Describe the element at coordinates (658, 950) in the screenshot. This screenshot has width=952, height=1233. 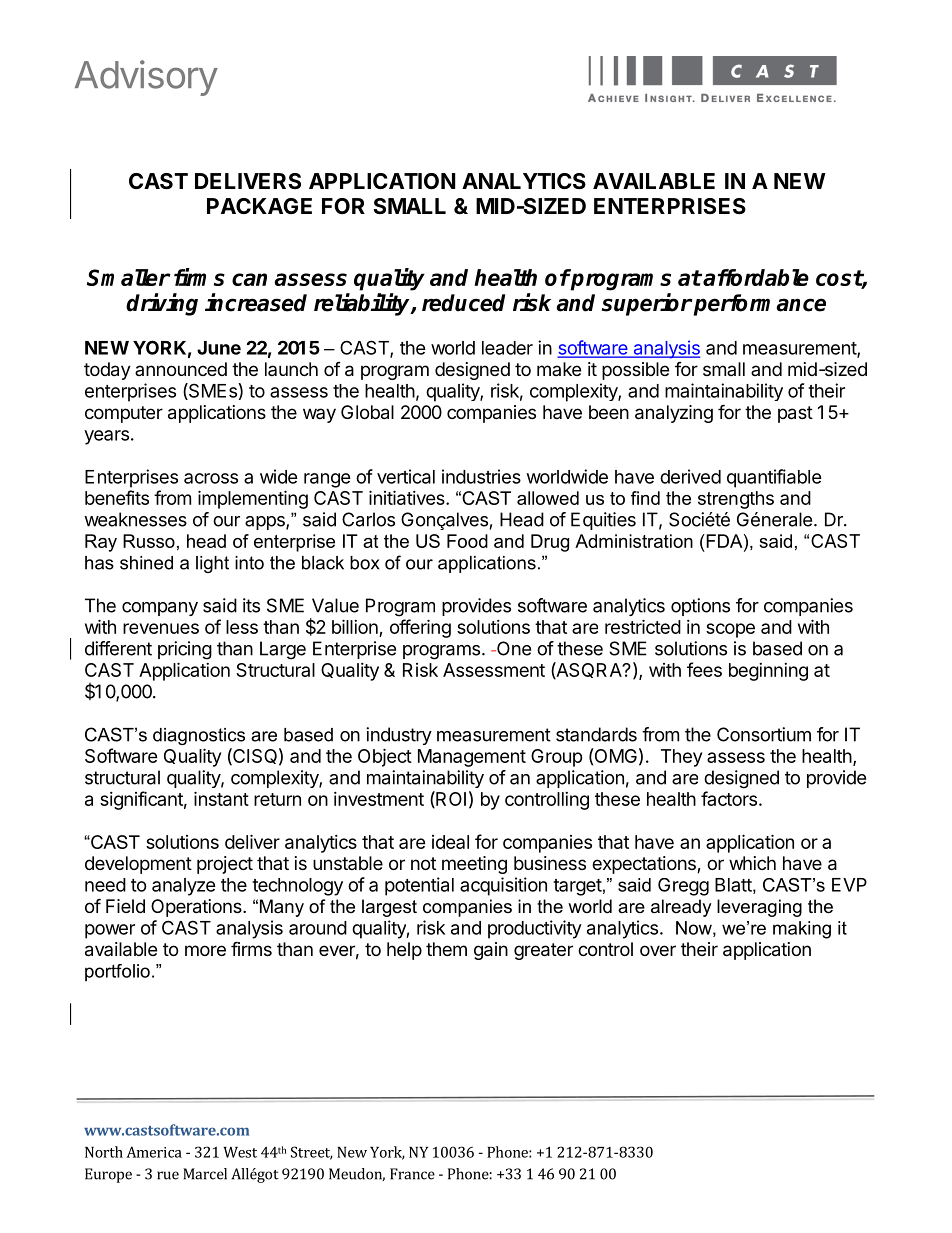
I see `over` at that location.
